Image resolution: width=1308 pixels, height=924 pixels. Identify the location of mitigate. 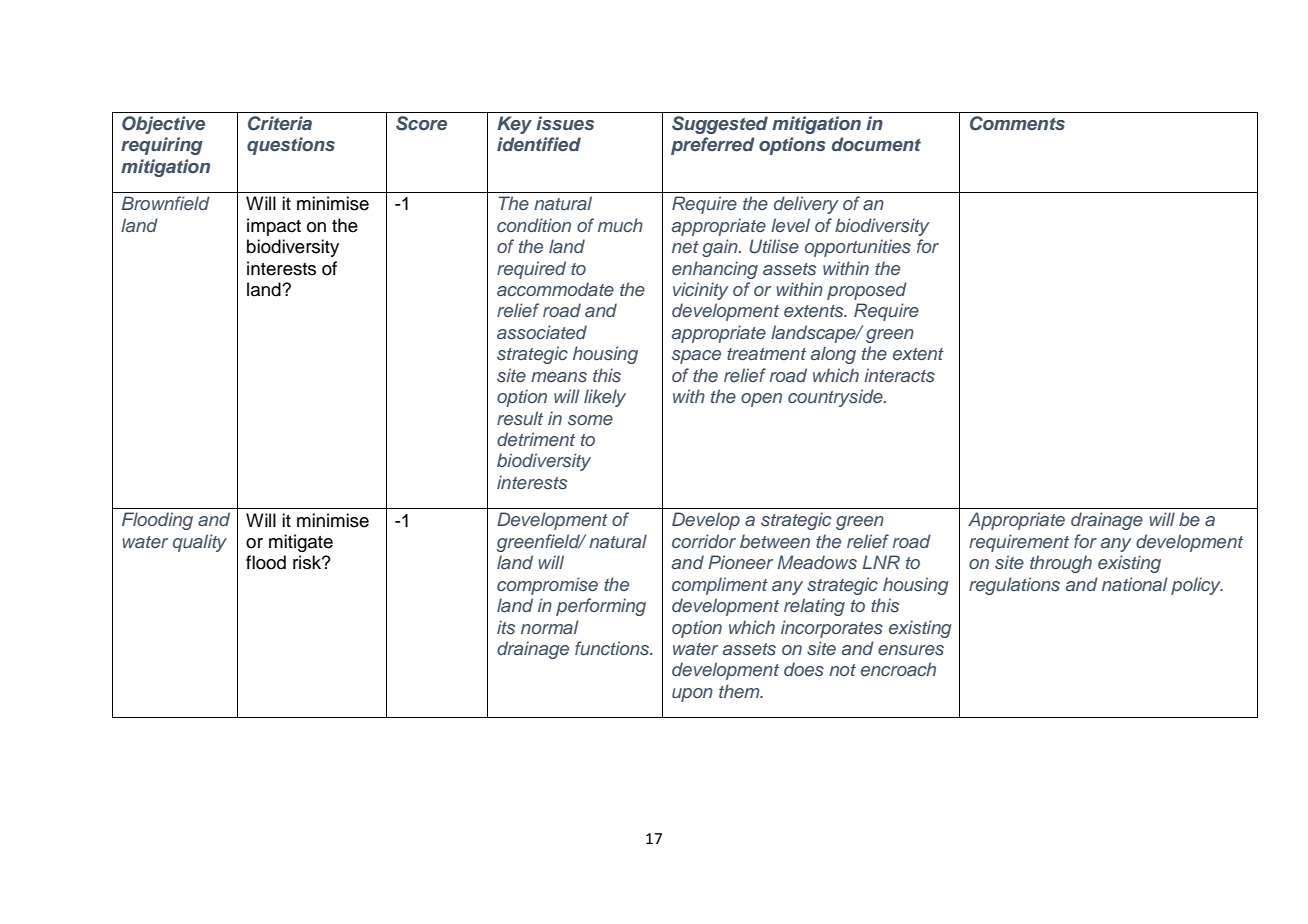
(301, 543).
